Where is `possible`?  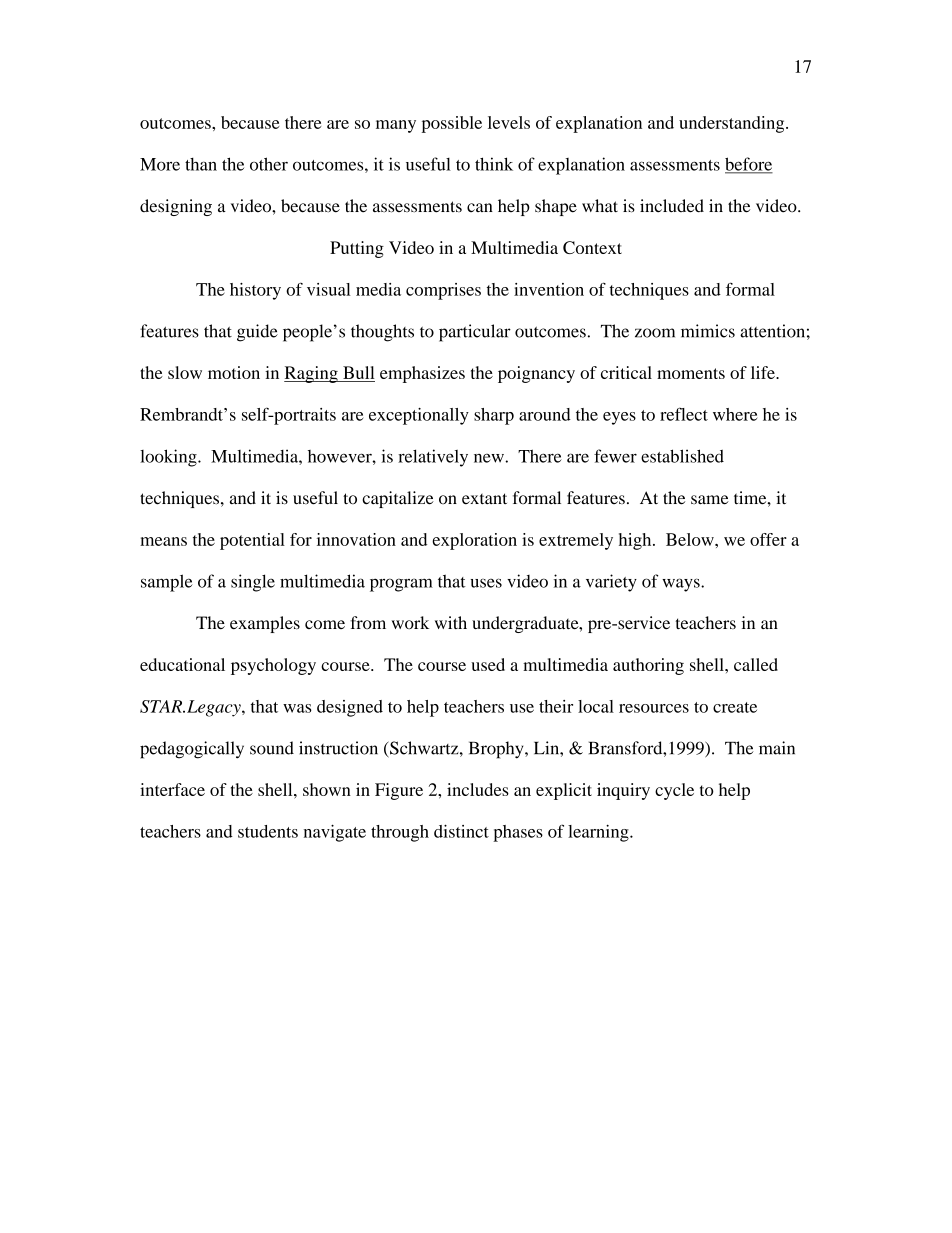
possible is located at coordinates (452, 124).
